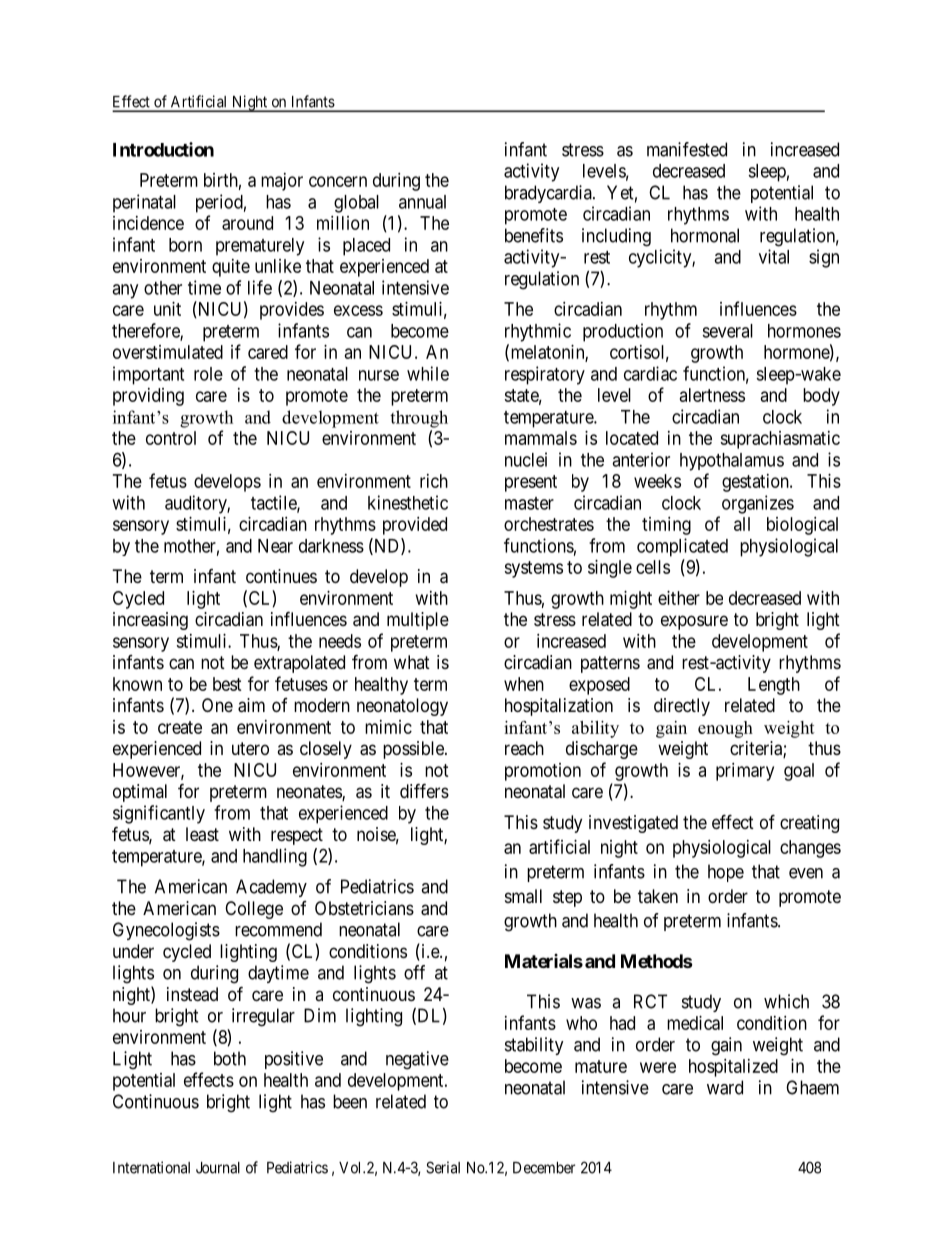 This page has width=952, height=1233. What do you see at coordinates (774, 686) in the page?
I see `Length` at bounding box center [774, 686].
